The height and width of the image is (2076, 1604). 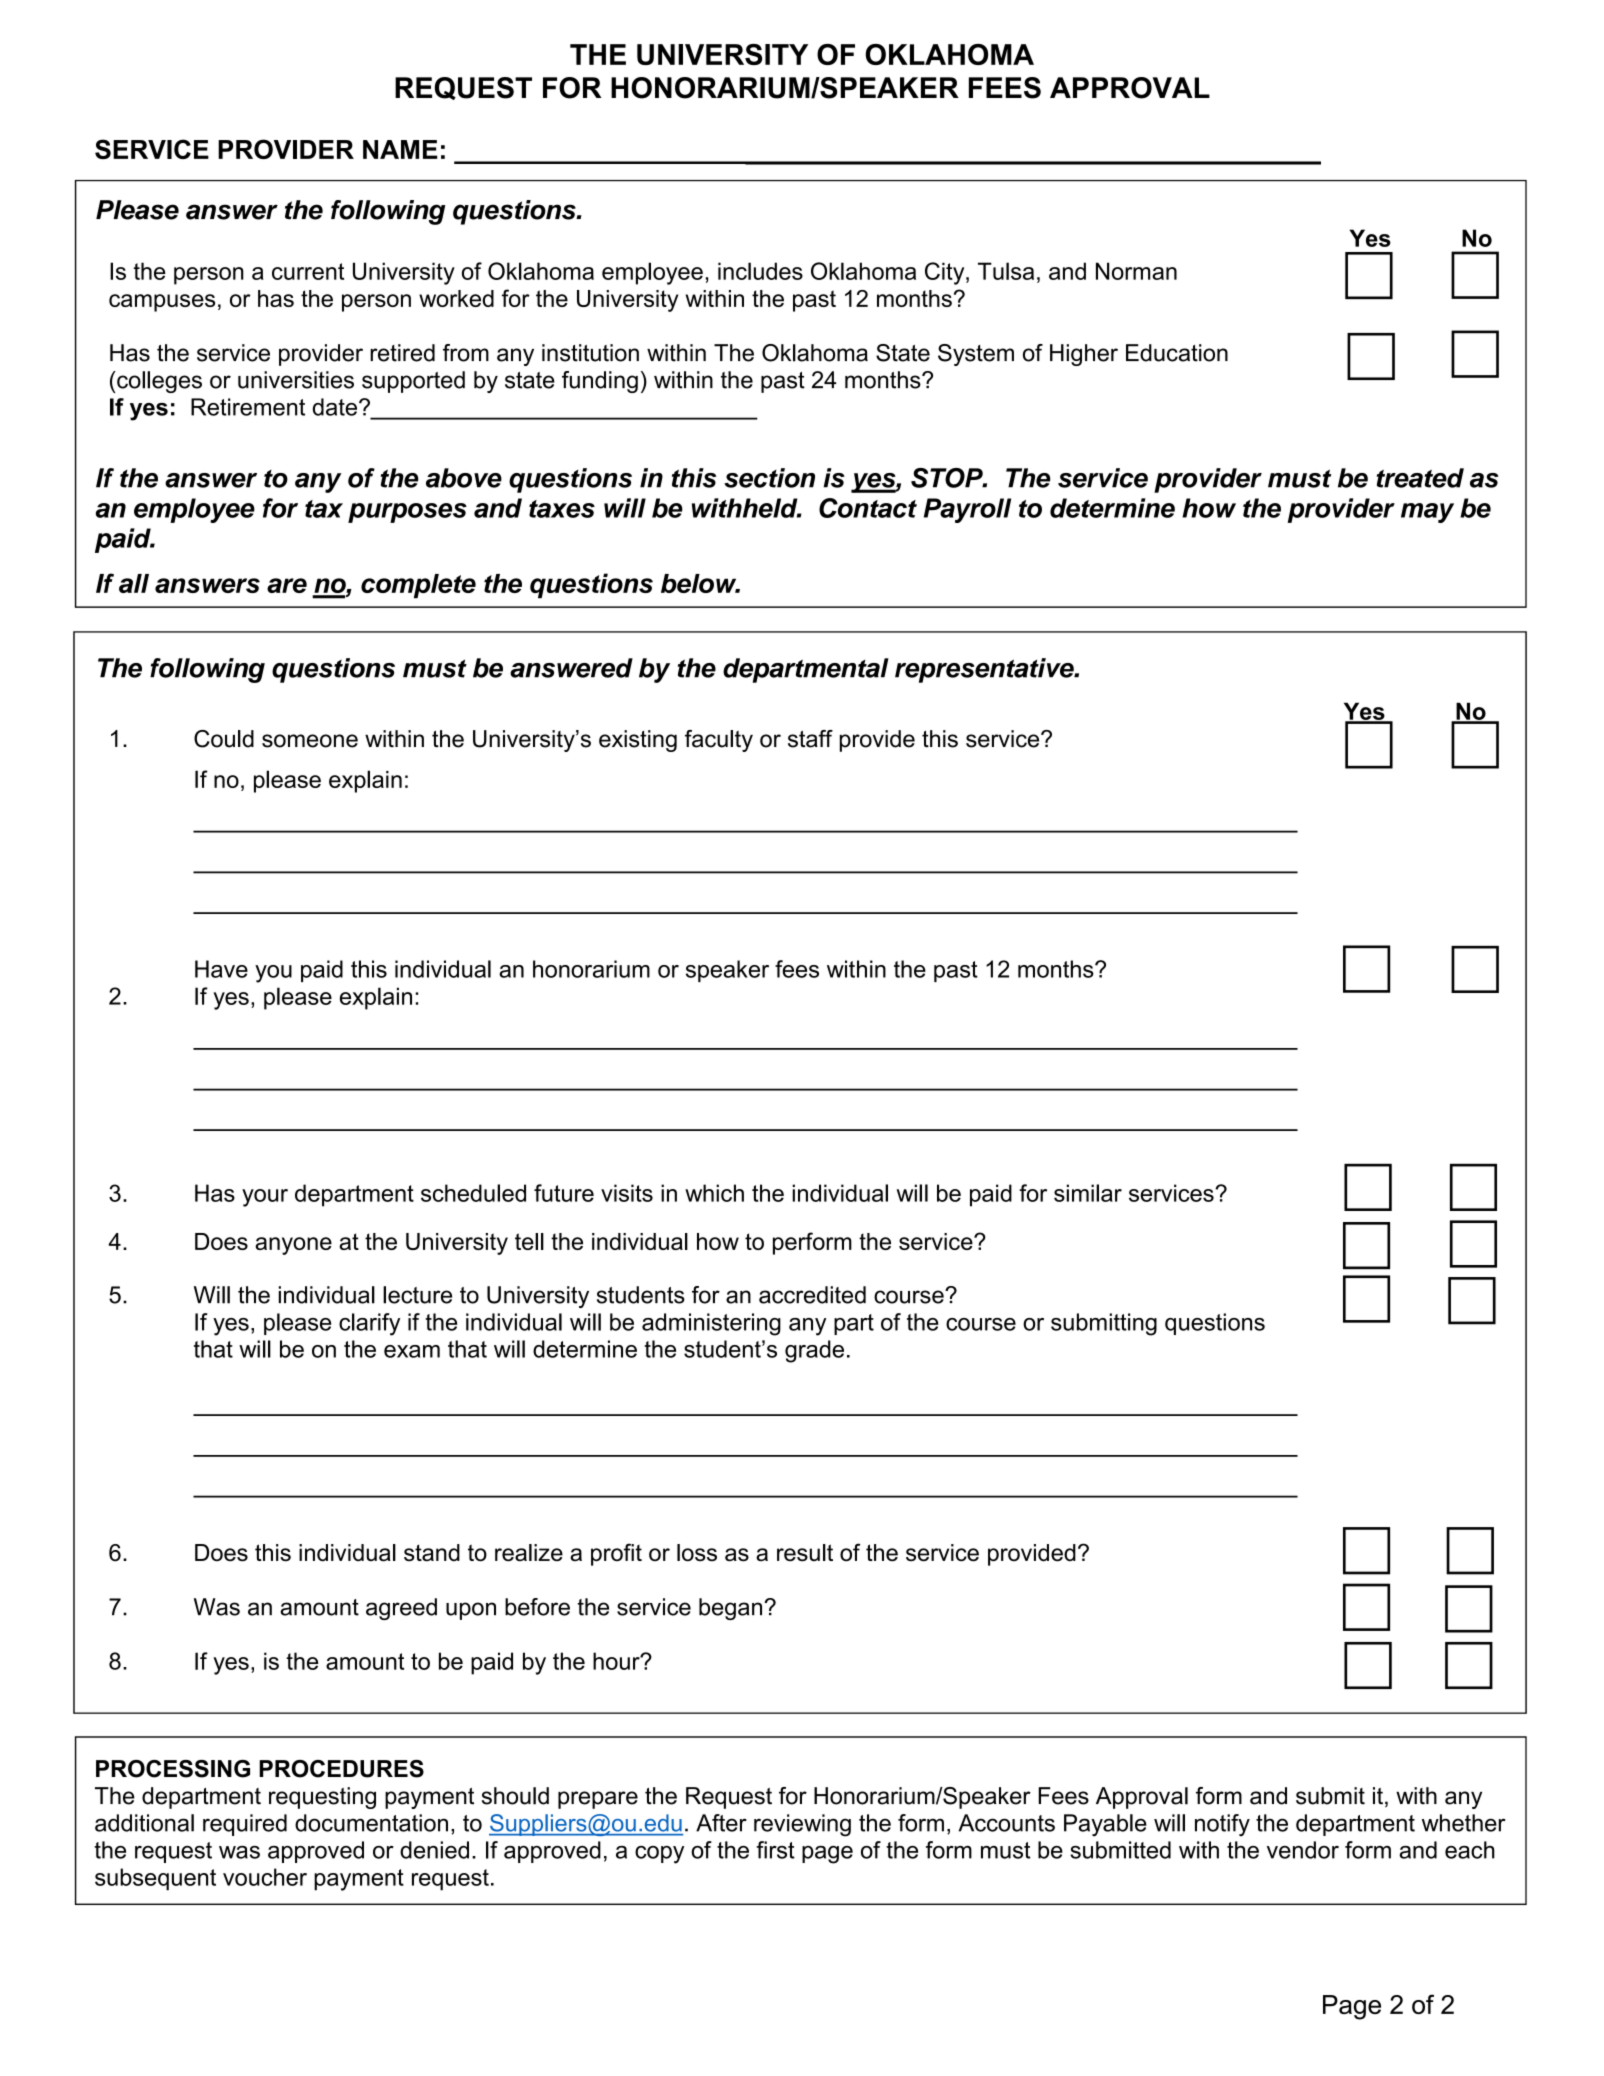 I want to click on Norman, so click(x=1136, y=271).
